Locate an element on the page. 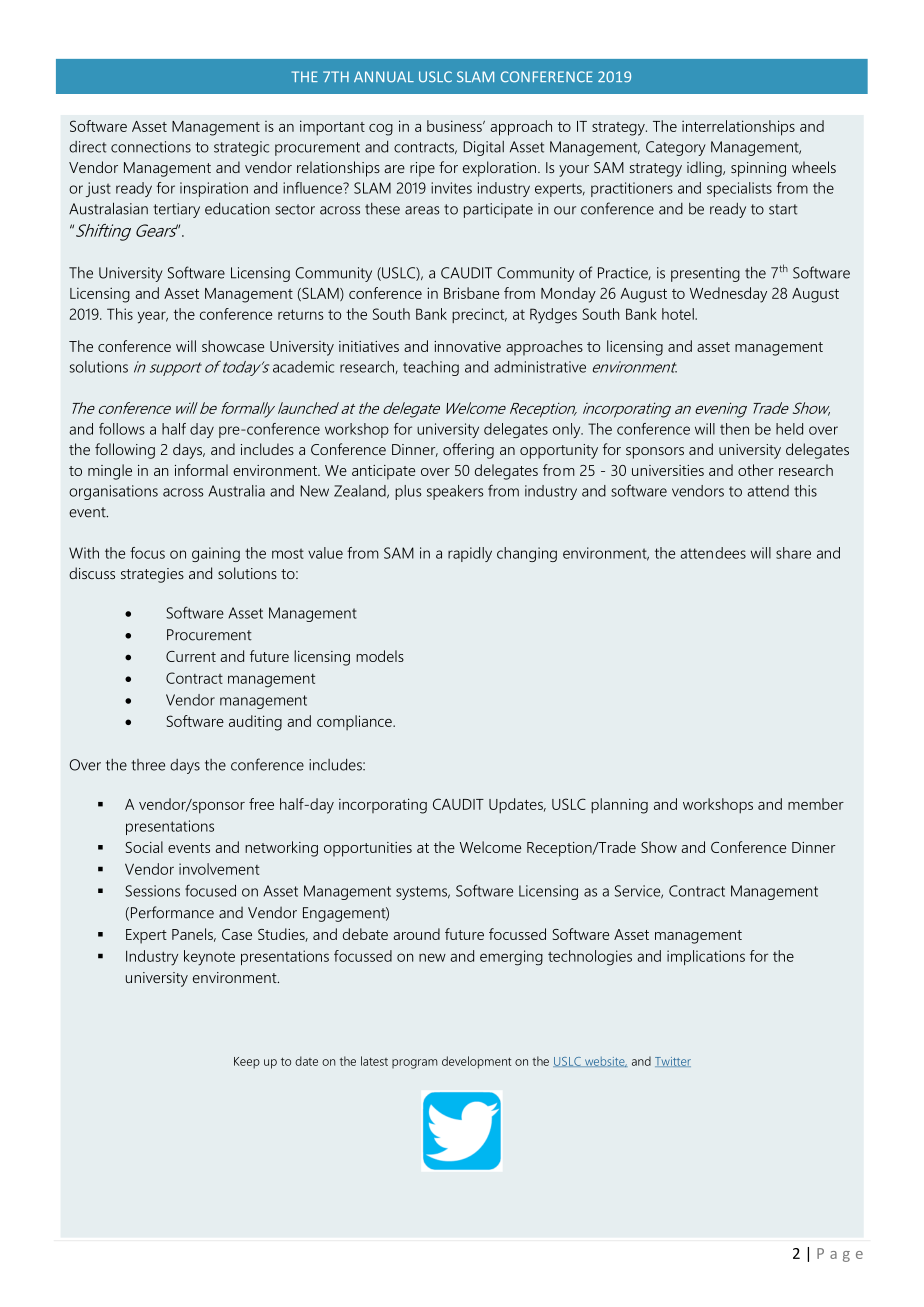 The width and height of the document is (924, 1307). Category is located at coordinates (676, 148).
